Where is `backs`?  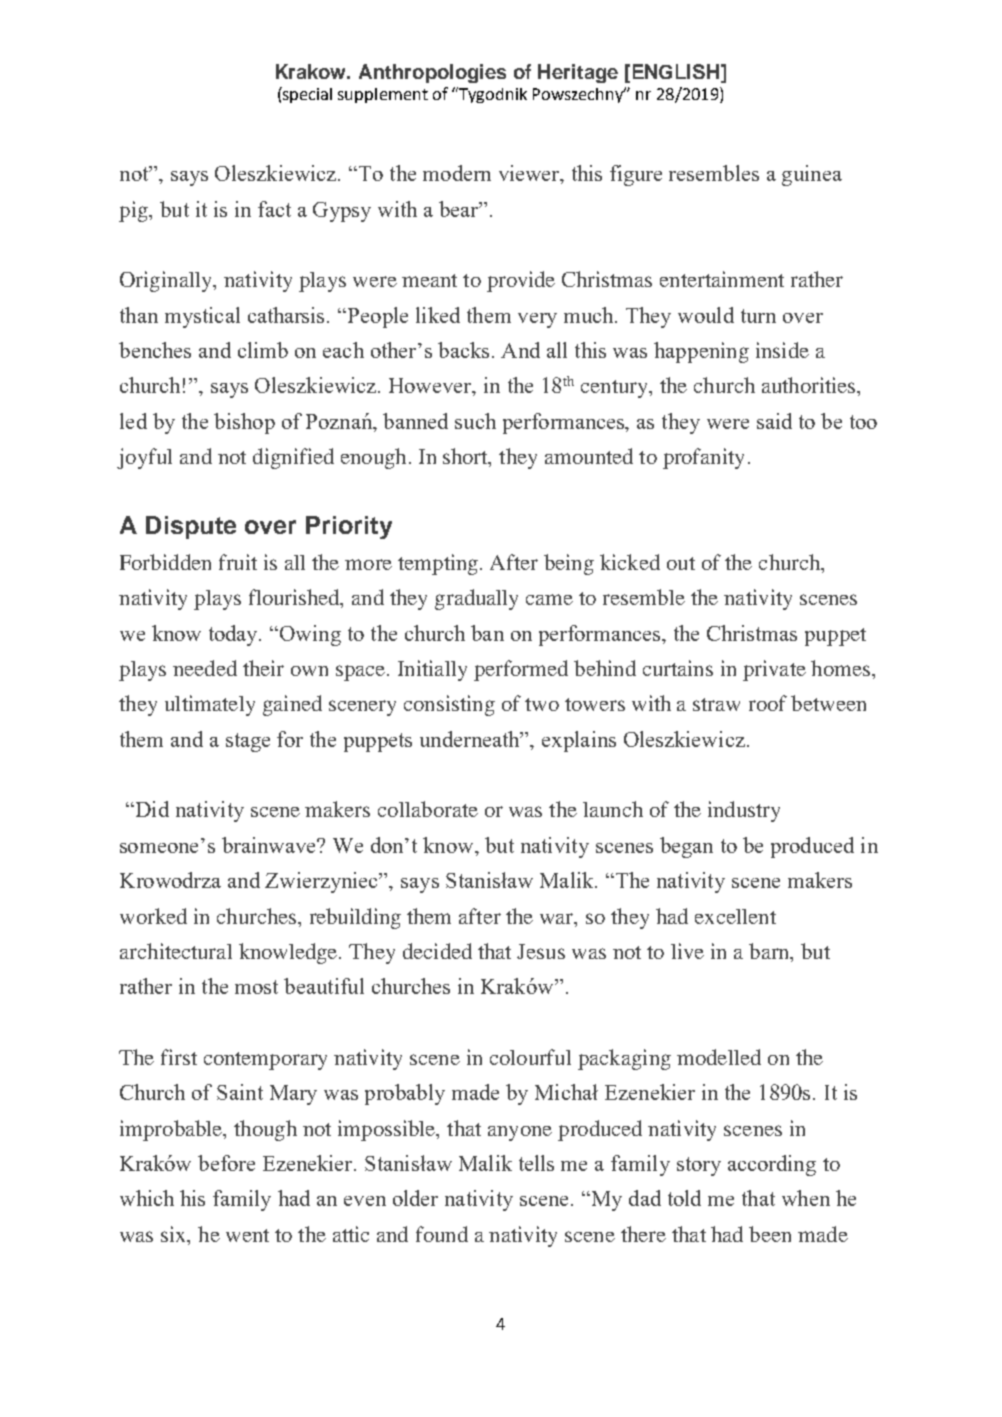
backs is located at coordinates (463, 350).
